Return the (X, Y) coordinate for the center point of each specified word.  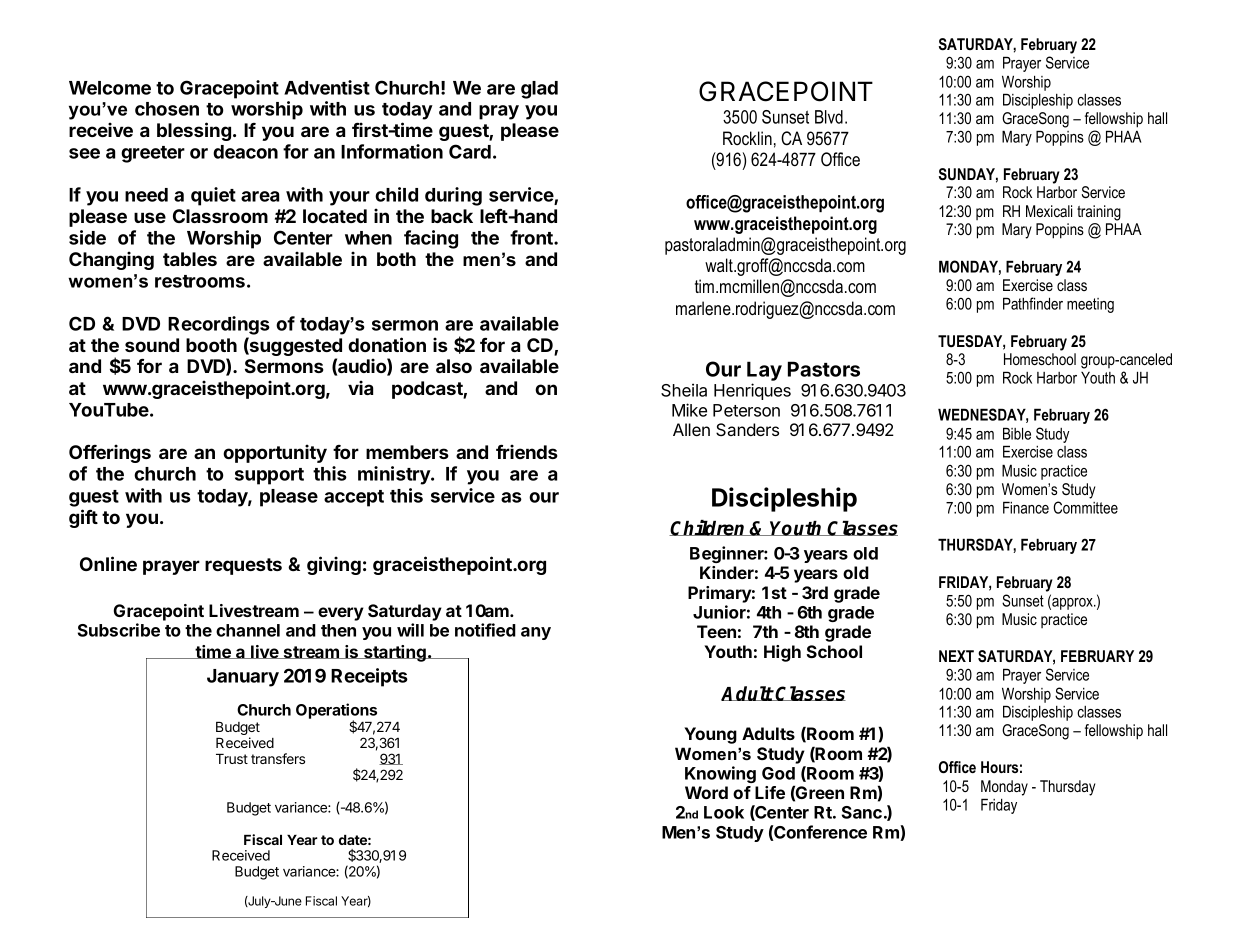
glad (539, 90)
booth (211, 345)
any (536, 633)
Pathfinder (1033, 303)
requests (243, 566)
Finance (1026, 507)
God (778, 773)
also (454, 366)
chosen (167, 109)
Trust (232, 759)
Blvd (829, 117)
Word (706, 792)
